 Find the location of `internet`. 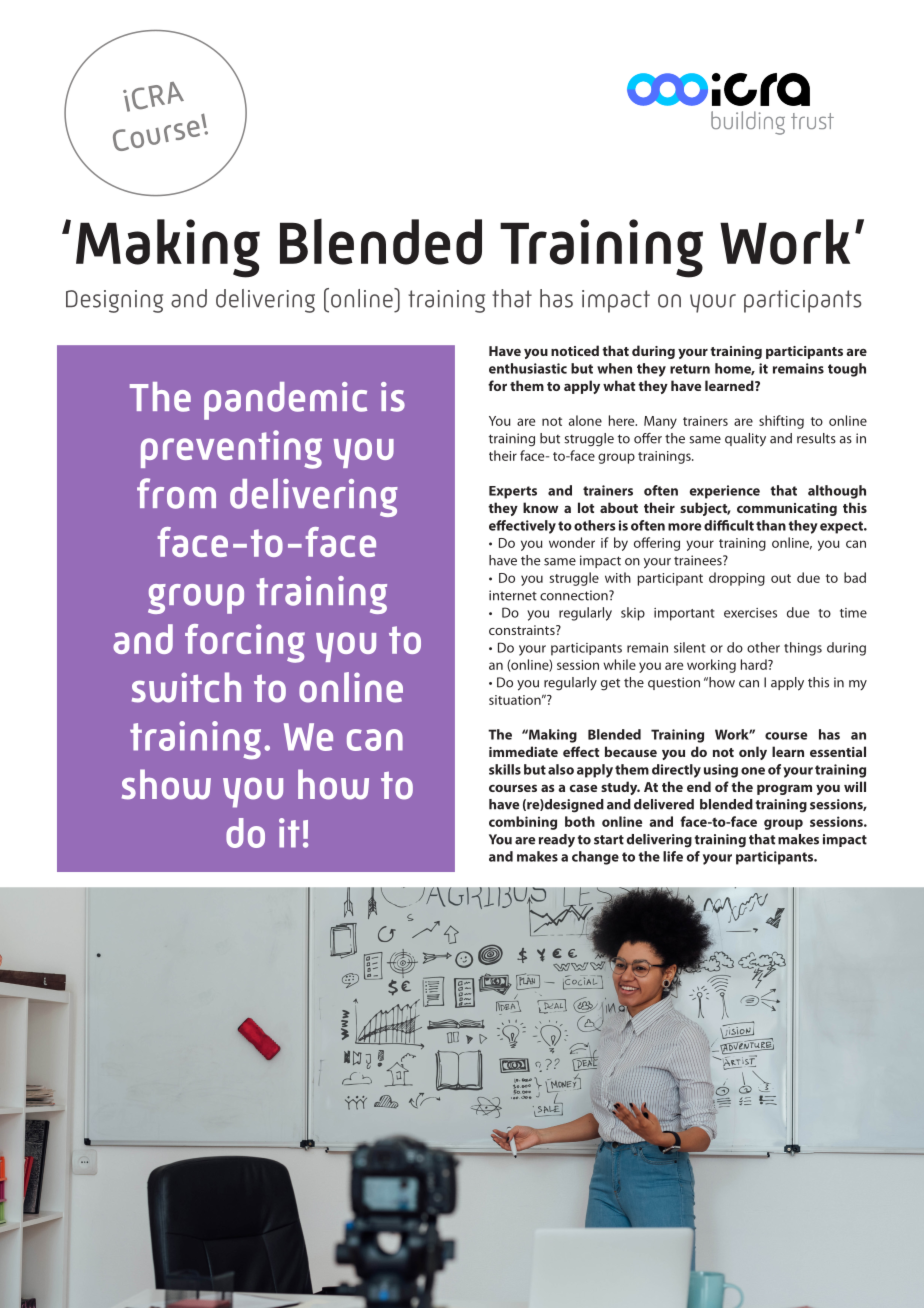

internet is located at coordinates (513, 595).
